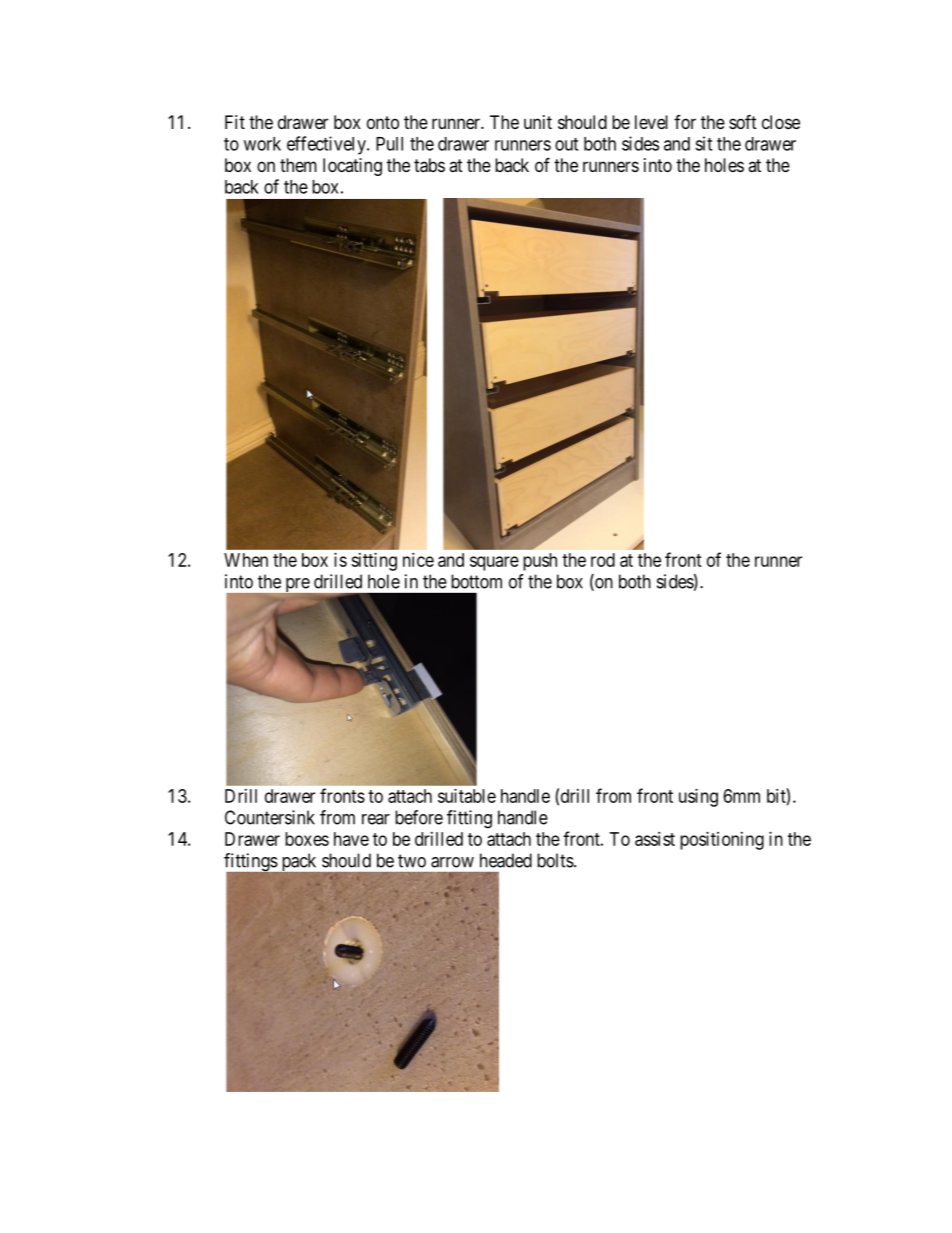 The image size is (952, 1233). I want to click on using, so click(698, 798).
